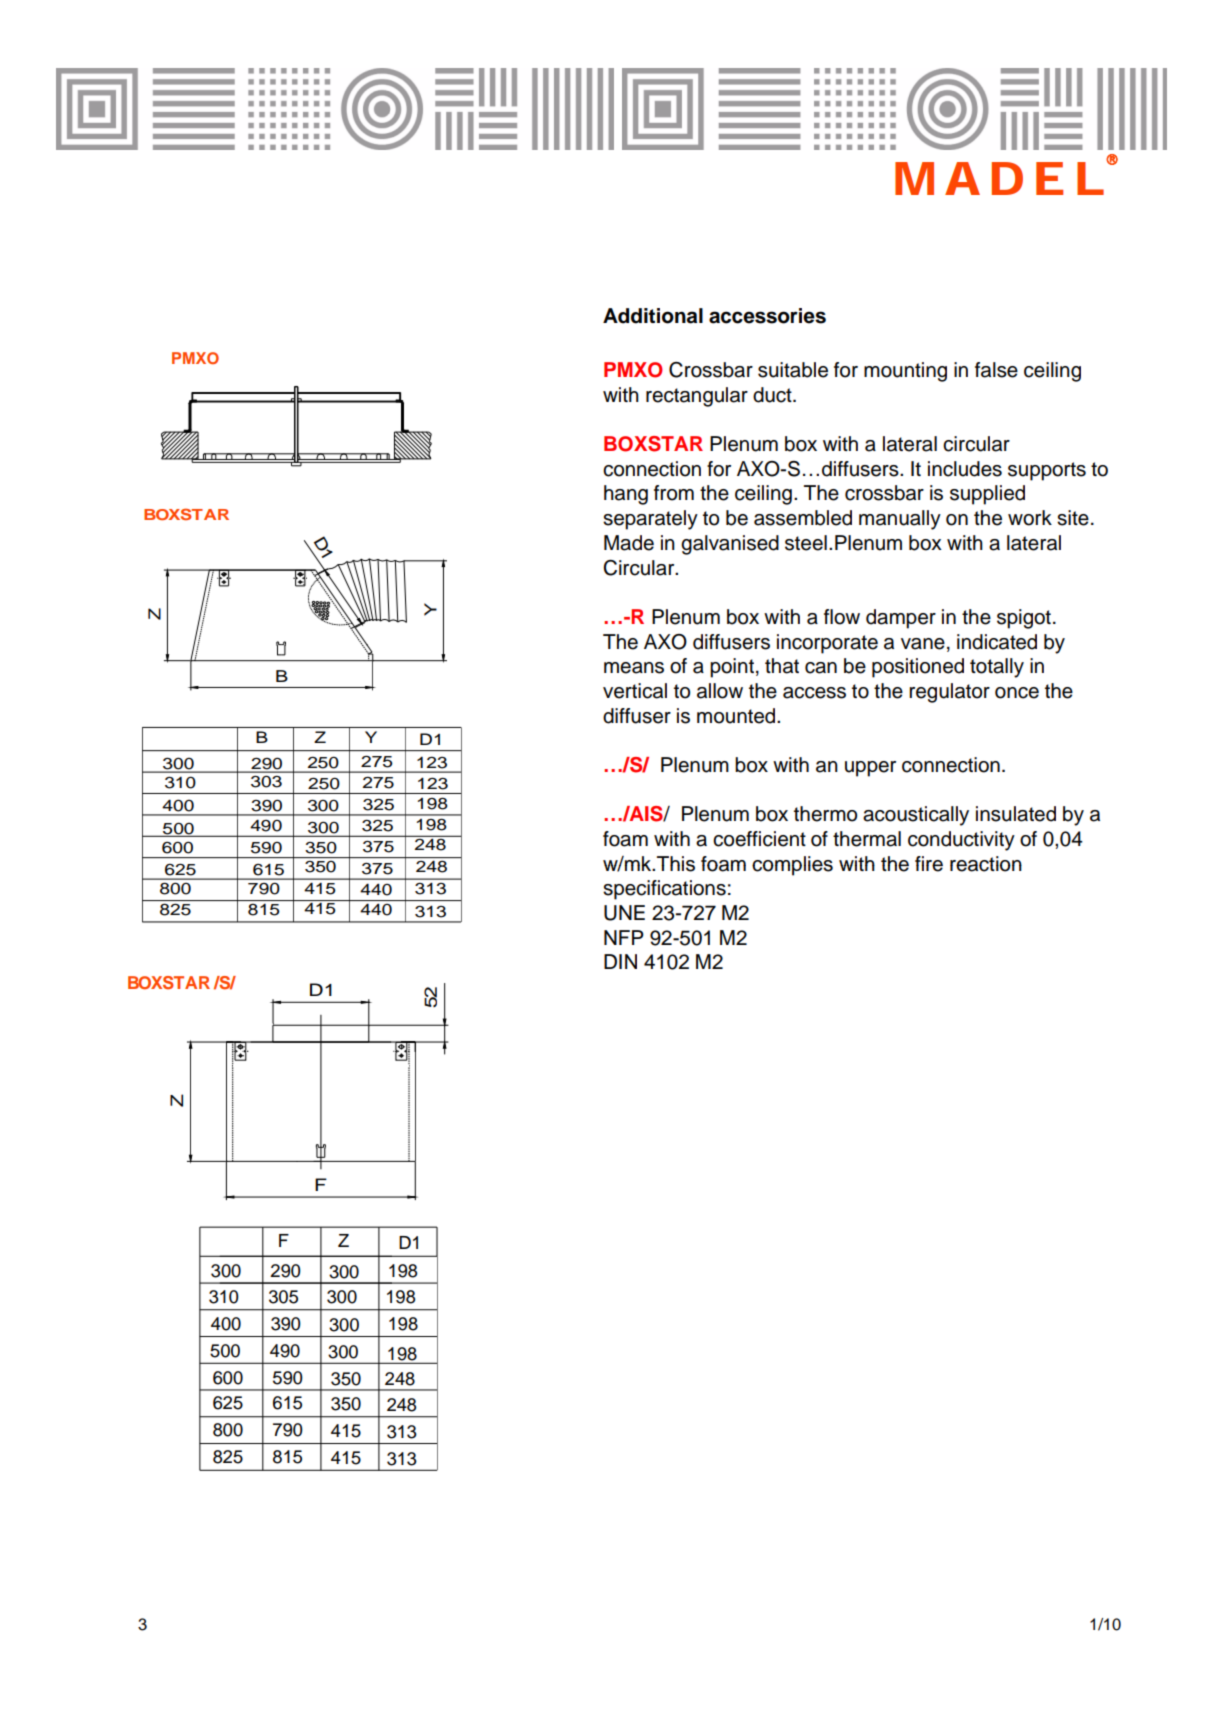  Describe the element at coordinates (653, 316) in the page. I see `Additional` at that location.
